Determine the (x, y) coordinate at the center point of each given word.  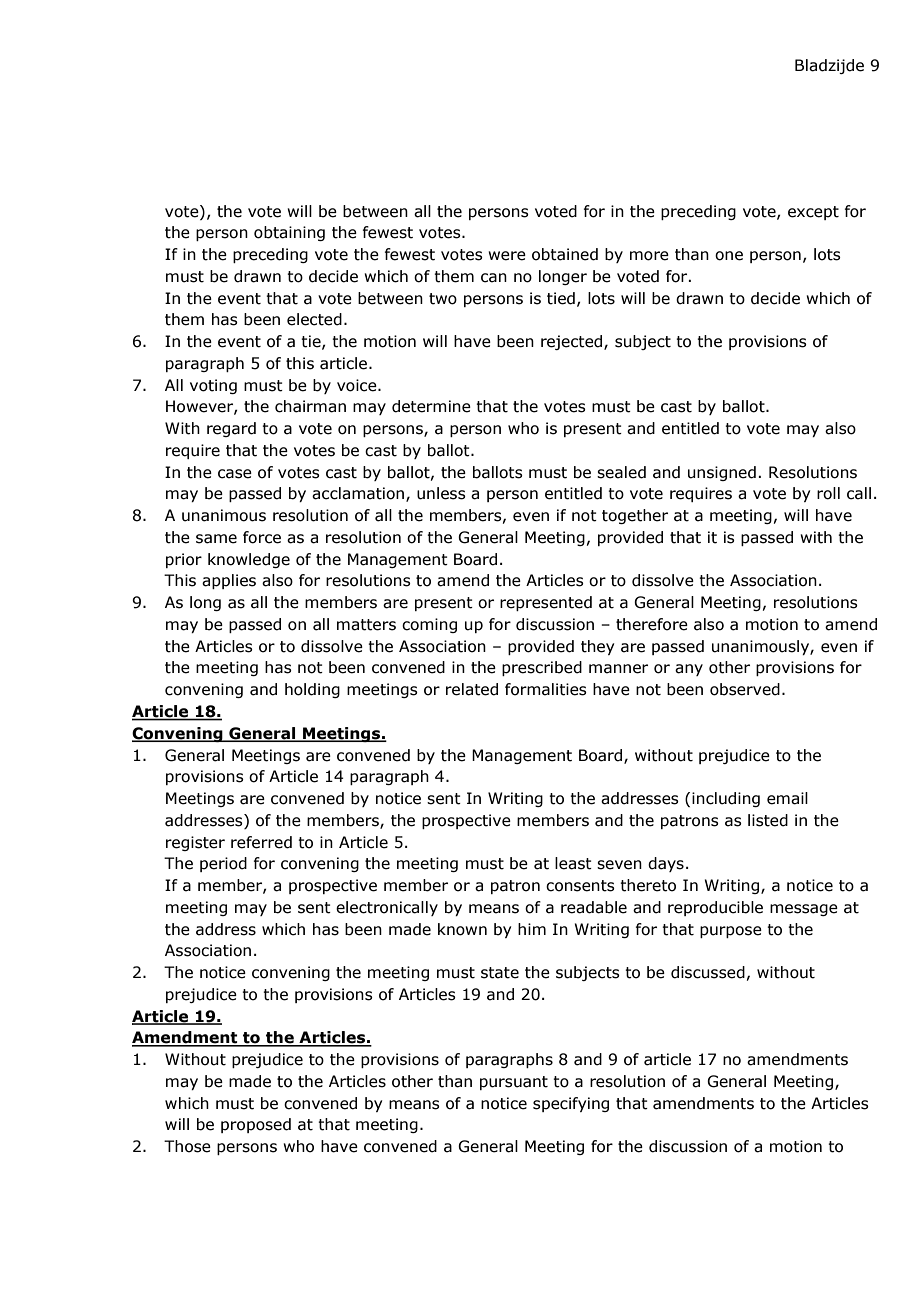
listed (768, 820)
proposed (256, 1125)
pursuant (514, 1083)
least (573, 863)
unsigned (722, 473)
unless (441, 493)
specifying (571, 1104)
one (729, 256)
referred (261, 842)
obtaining (289, 233)
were (507, 256)
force (262, 537)
